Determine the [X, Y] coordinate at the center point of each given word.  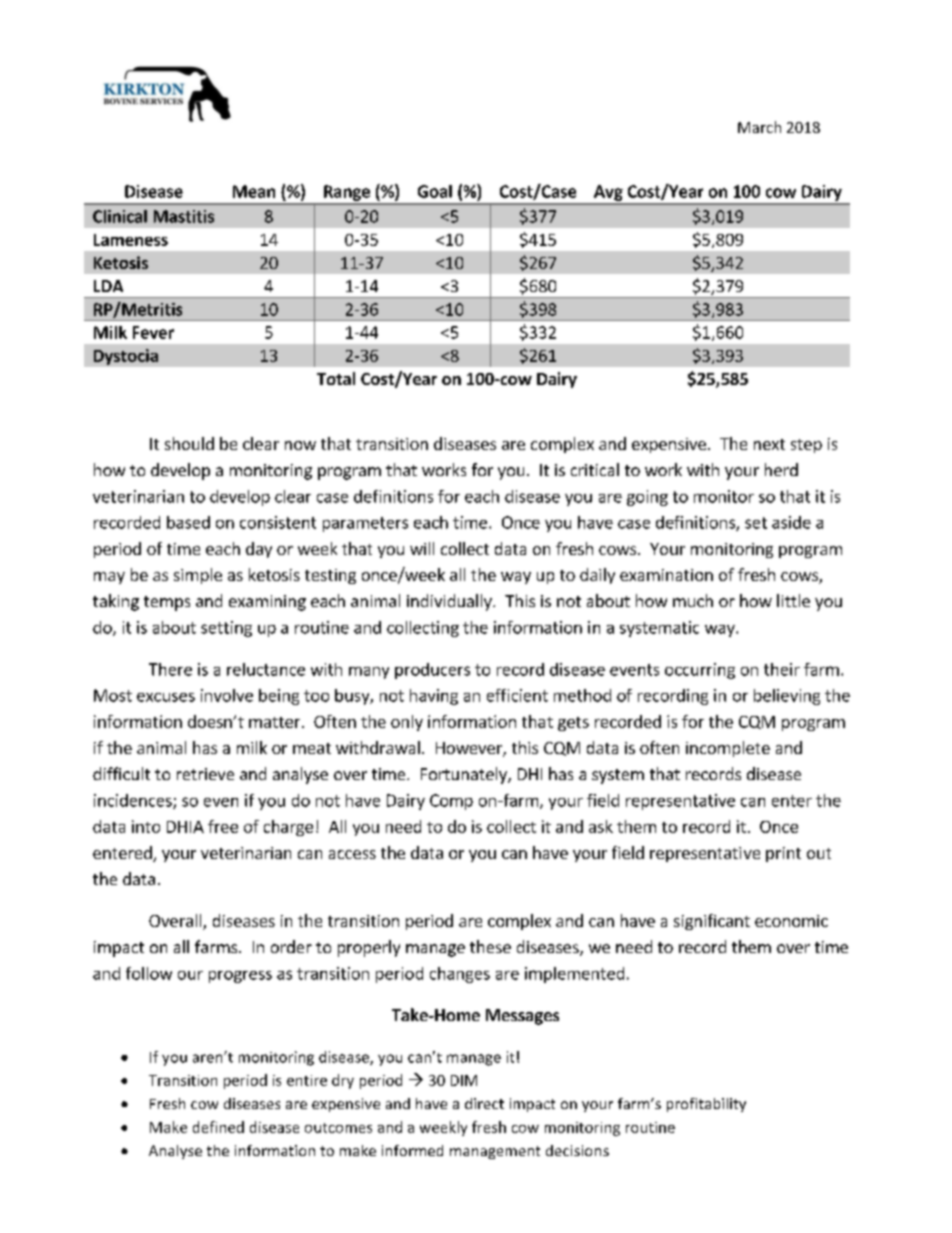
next [769, 444]
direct [484, 1103]
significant [712, 922]
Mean [254, 191]
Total [336, 378]
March [759, 127]
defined [218, 1127]
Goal [435, 191]
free [223, 826]
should [189, 443]
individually [450, 602]
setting [226, 629]
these [490, 946]
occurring [700, 671]
